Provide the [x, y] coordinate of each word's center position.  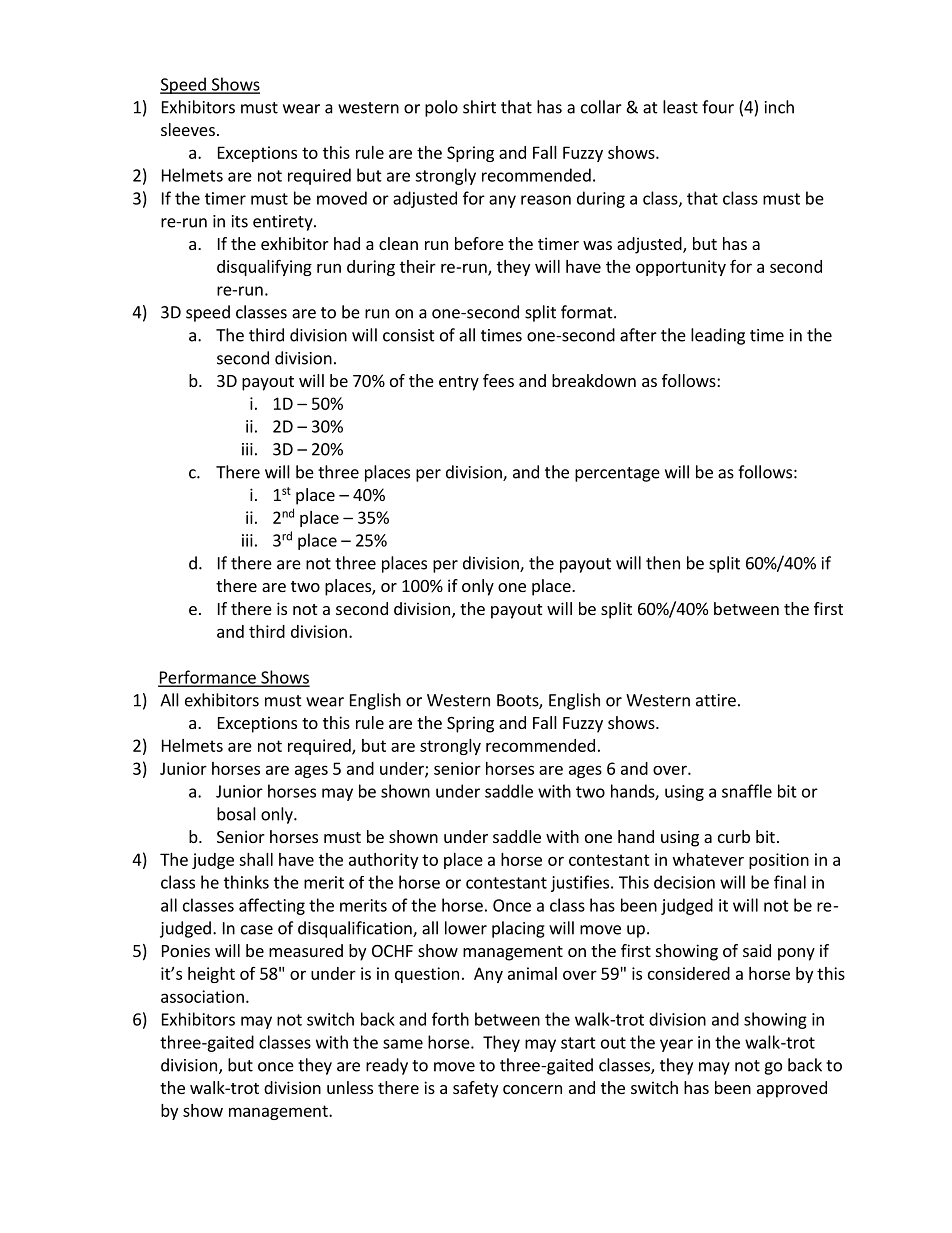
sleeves [188, 129]
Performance [208, 678]
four [718, 107]
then [663, 563]
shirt [479, 107]
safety [475, 1089]
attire [716, 700]
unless [350, 1087]
